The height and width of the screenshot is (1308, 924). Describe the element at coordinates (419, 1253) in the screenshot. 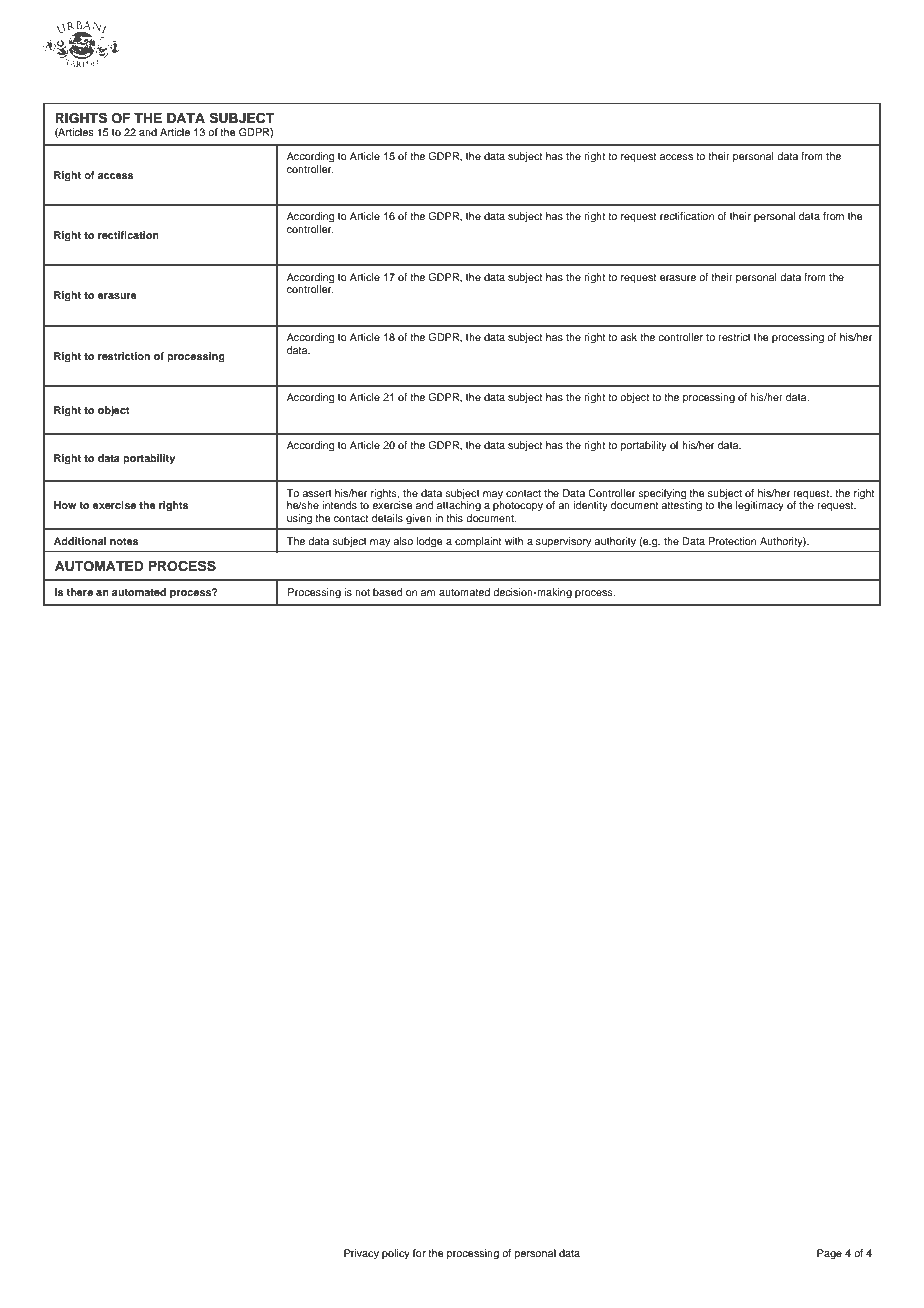

I see `for` at that location.
